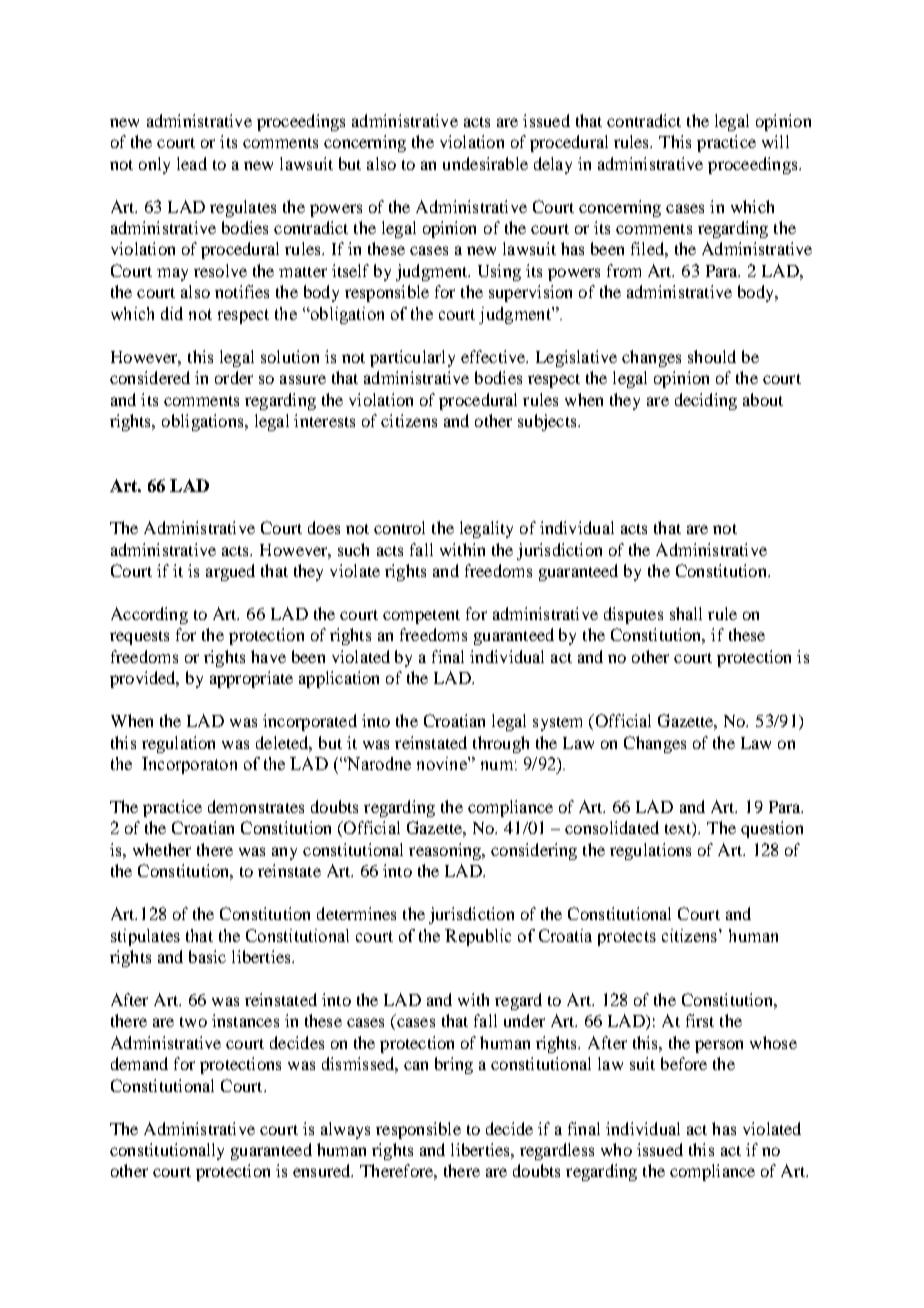 The width and height of the page is (924, 1308). Describe the element at coordinates (192, 163) in the page. I see `lead` at that location.
